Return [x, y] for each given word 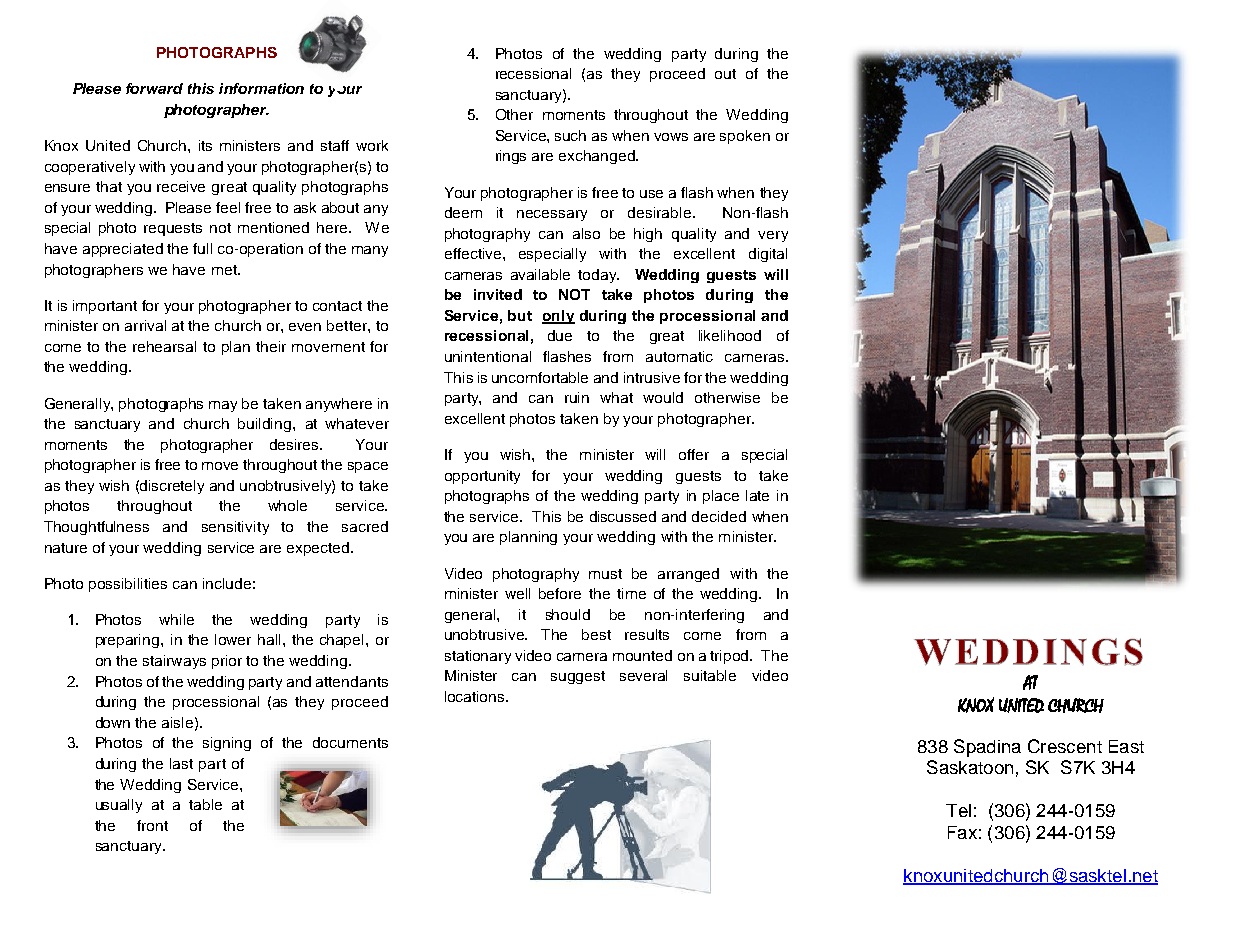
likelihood [730, 335]
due [560, 335]
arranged [688, 575]
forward [154, 88]
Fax [962, 832]
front [152, 825]
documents [350, 742]
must [605, 574]
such [570, 135]
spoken [745, 137]
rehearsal [164, 346]
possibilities [128, 585]
